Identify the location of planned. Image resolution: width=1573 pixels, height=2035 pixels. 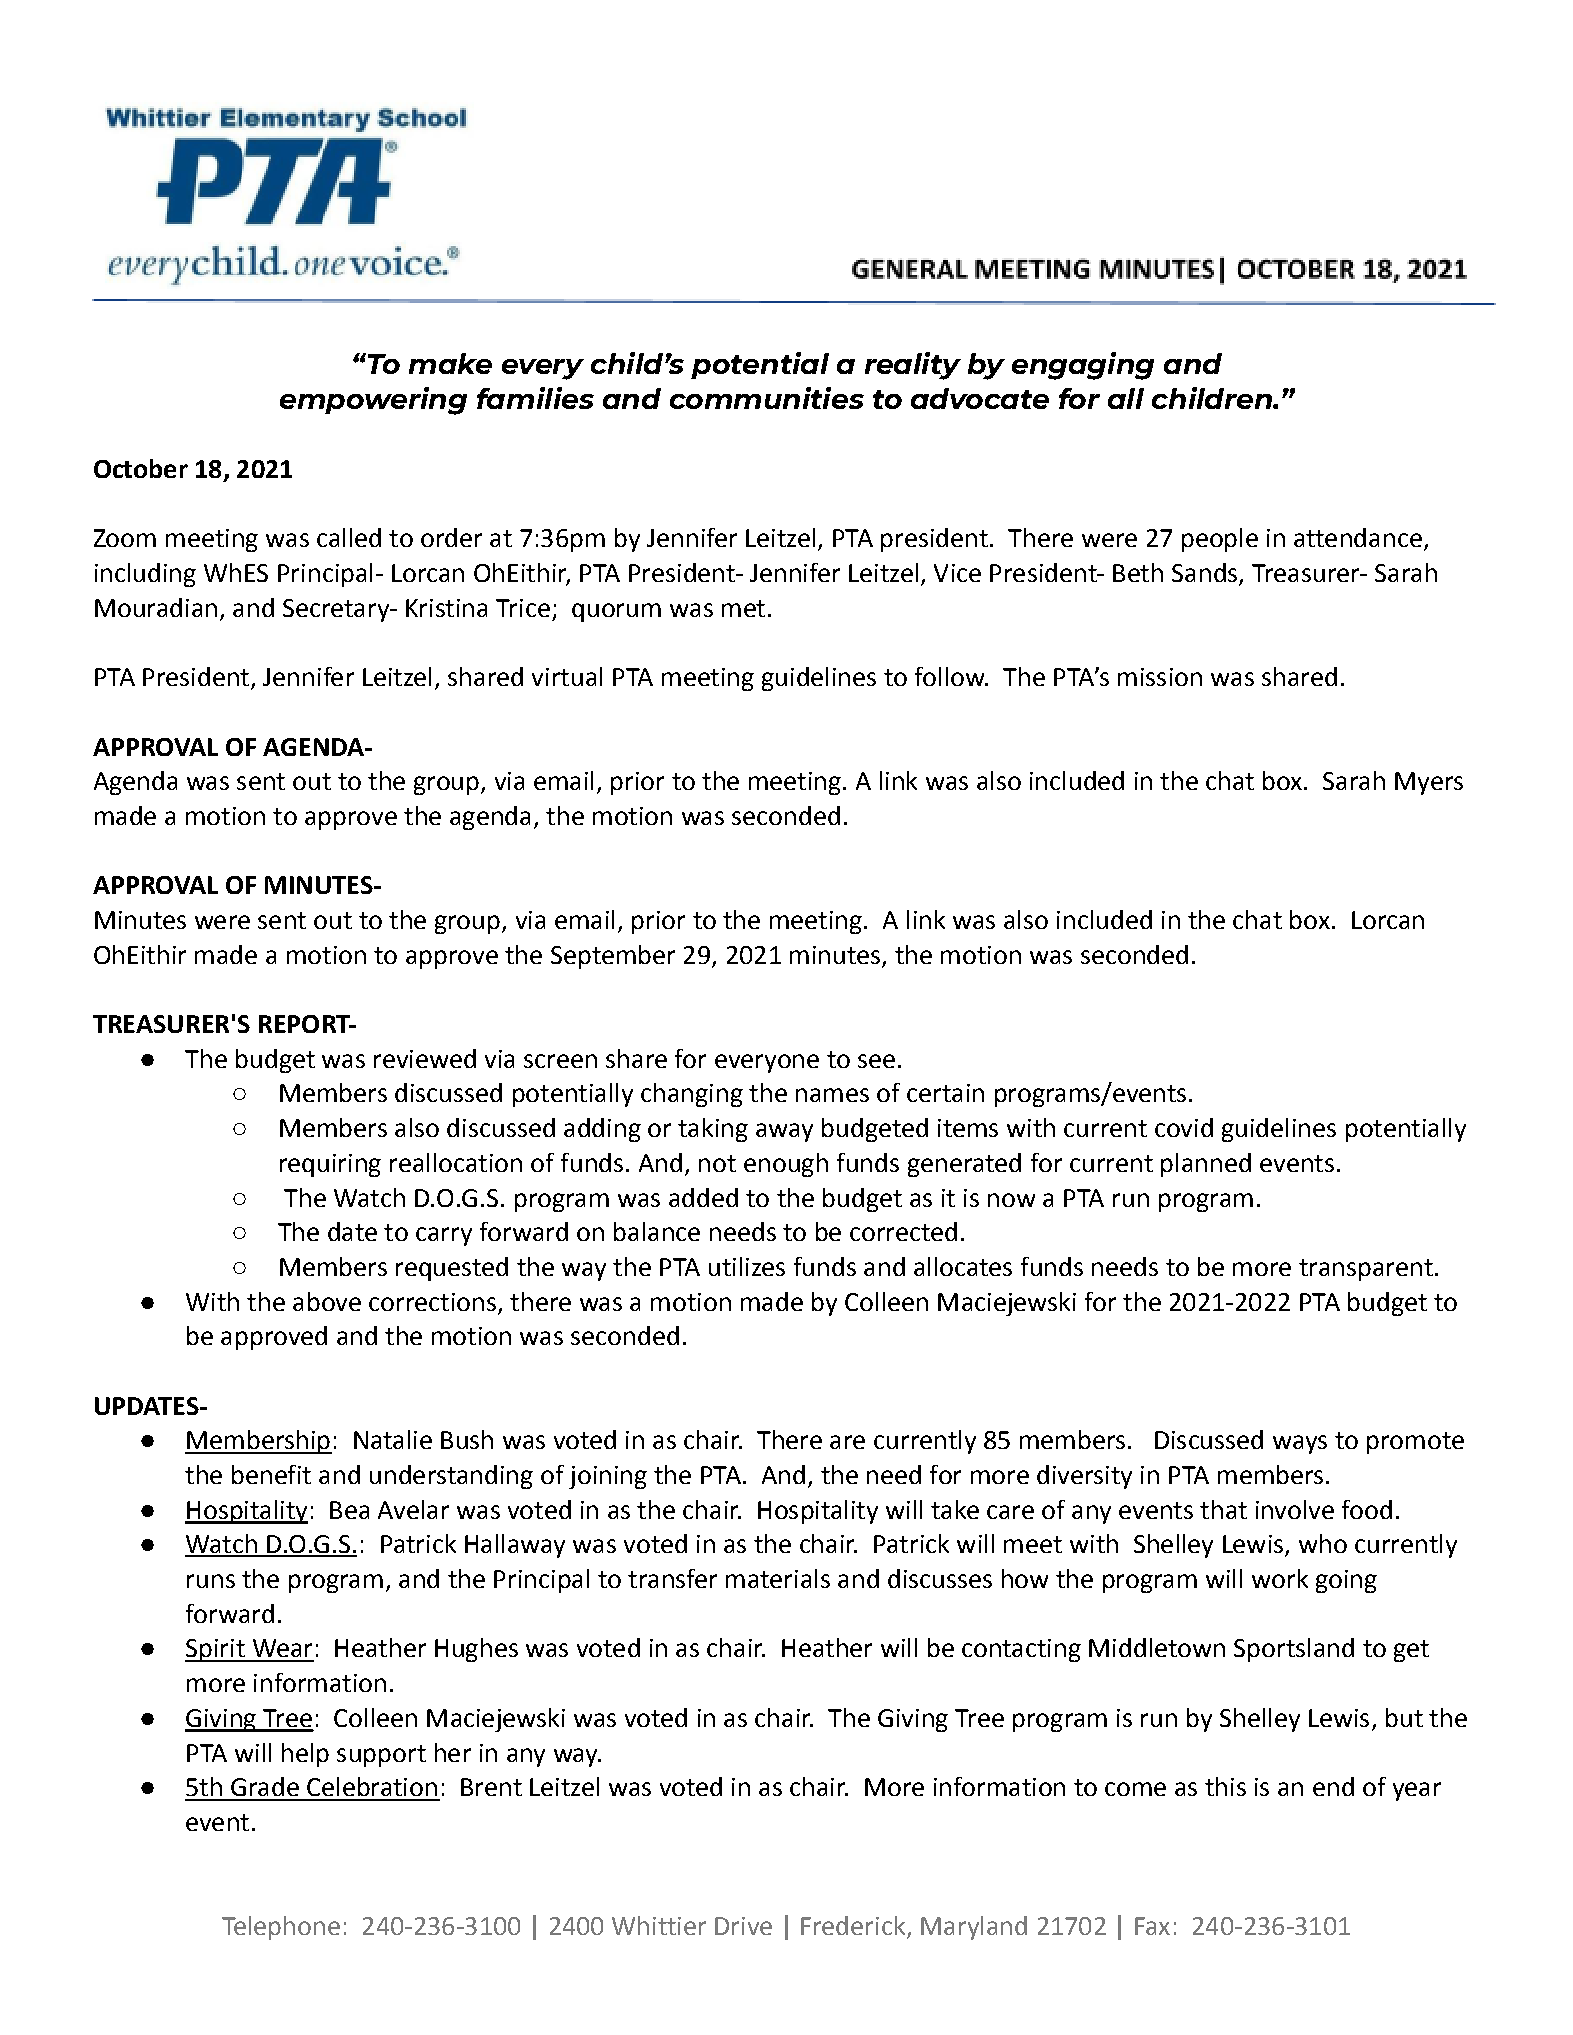
(1206, 1165).
